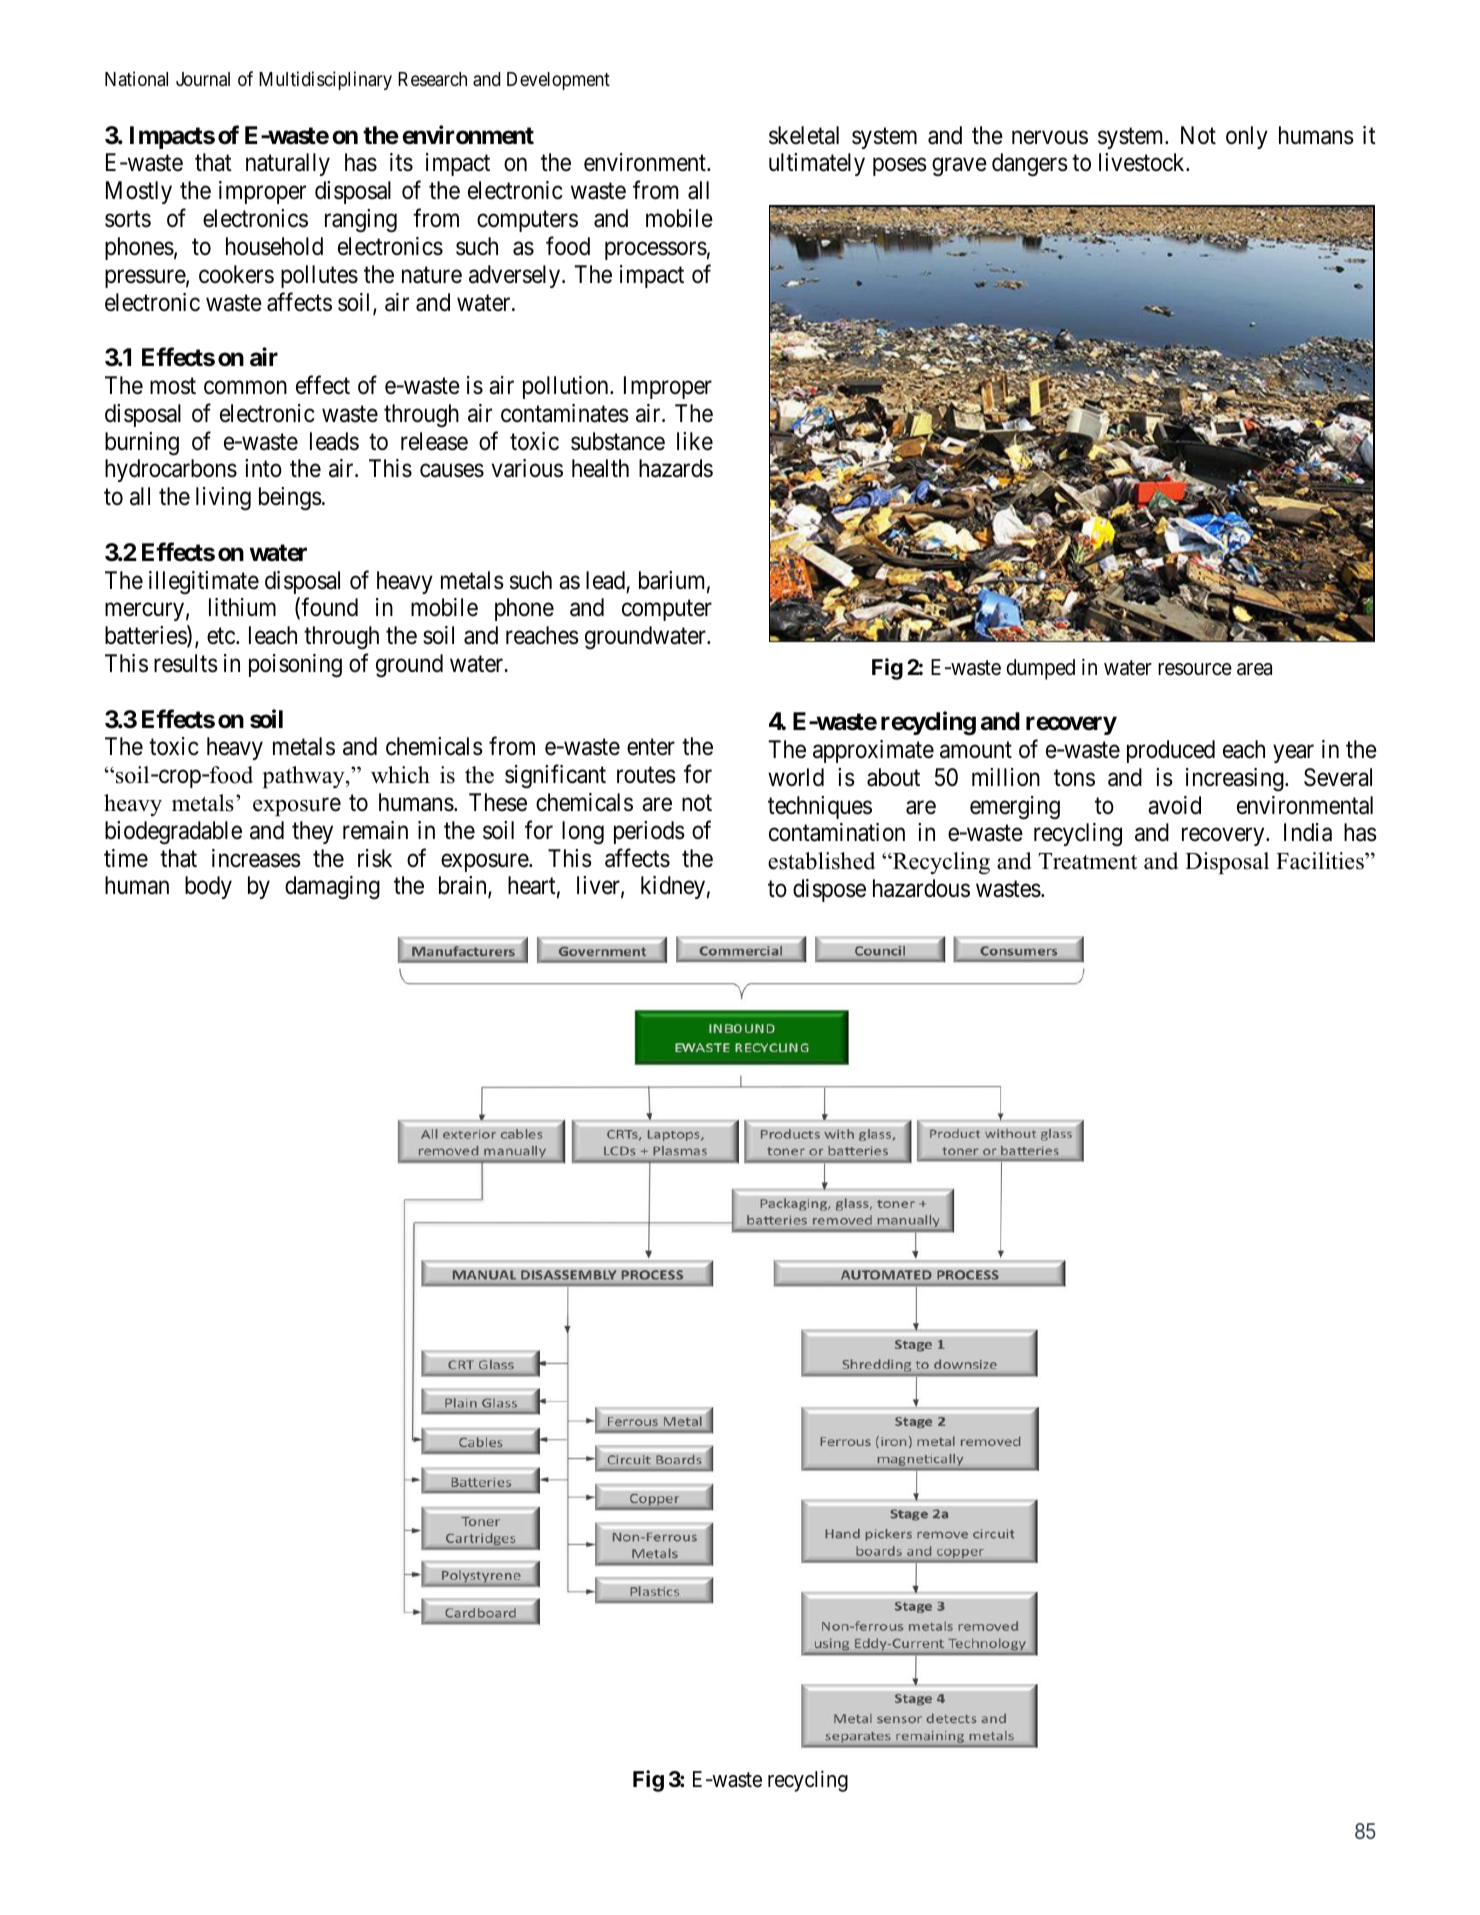 The width and height of the document is (1480, 1915). I want to click on enter, so click(651, 747).
